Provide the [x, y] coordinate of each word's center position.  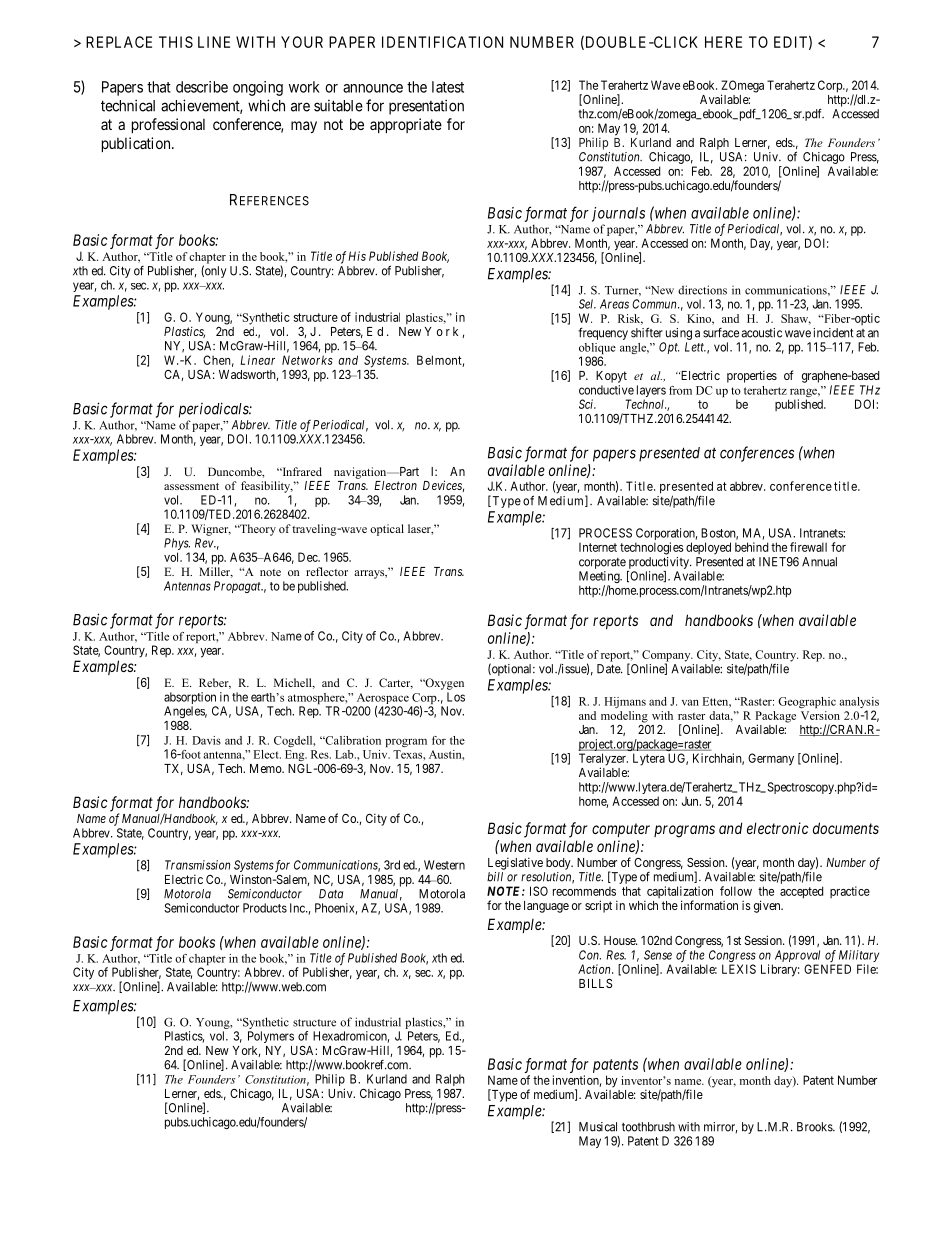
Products [265, 908]
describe [202, 87]
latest [448, 87]
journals [618, 214]
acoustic [761, 333]
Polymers [271, 1037]
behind [751, 547]
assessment [191, 486]
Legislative [515, 863]
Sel [587, 304]
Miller [216, 572]
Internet [598, 547]
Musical [598, 1127]
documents [846, 828]
